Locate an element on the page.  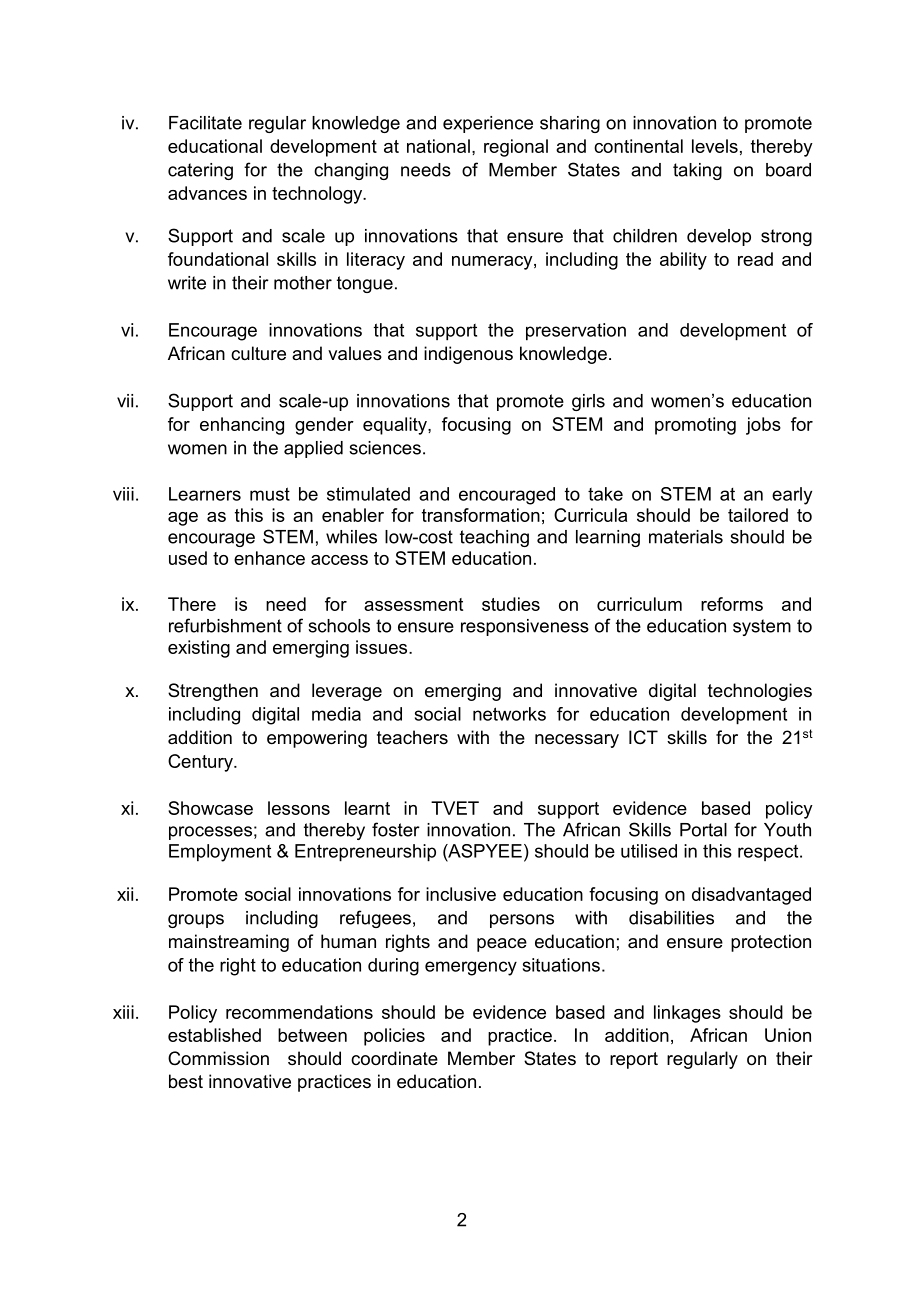
processes is located at coordinates (210, 833).
